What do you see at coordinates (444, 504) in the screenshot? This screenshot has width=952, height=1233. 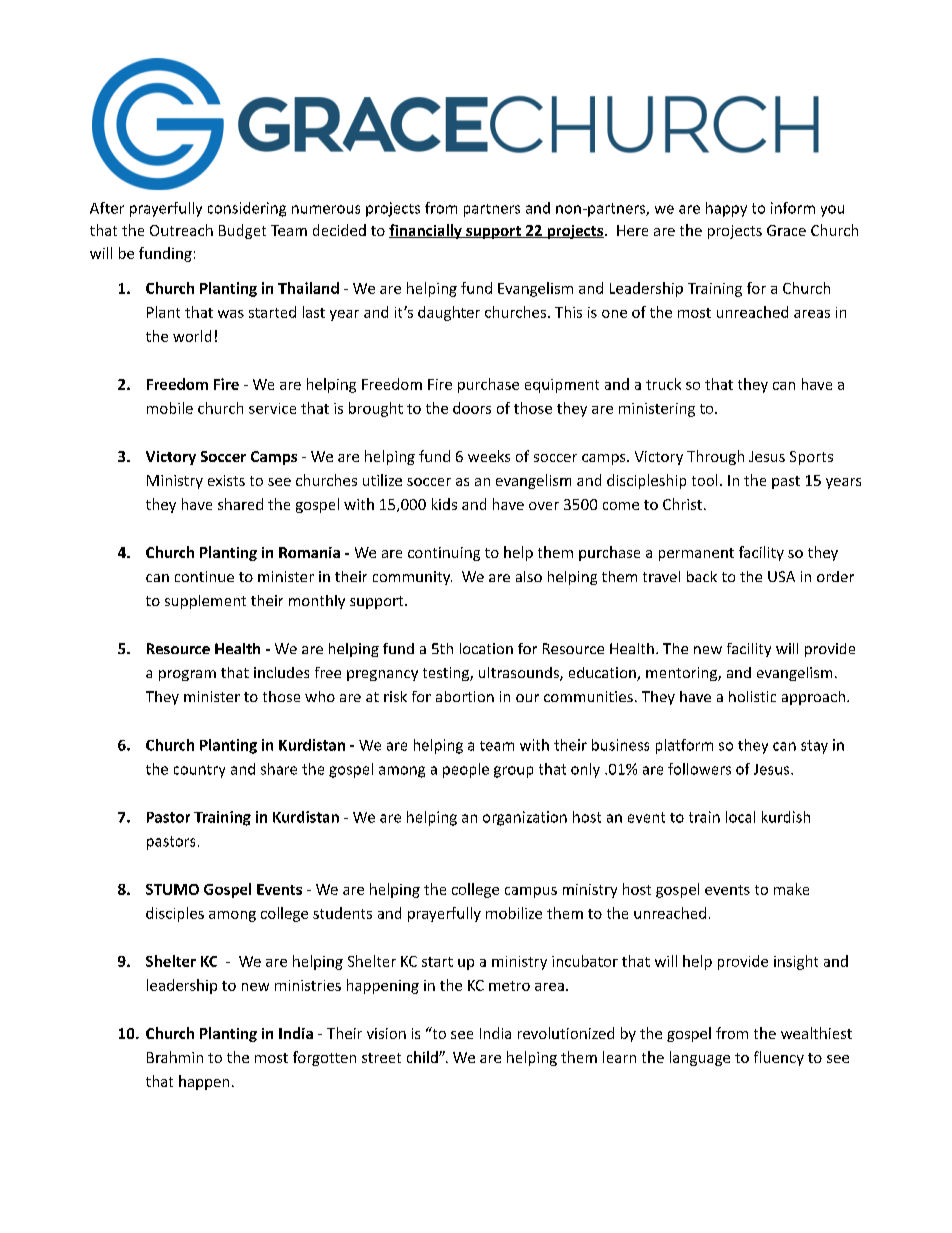 I see `kids` at bounding box center [444, 504].
